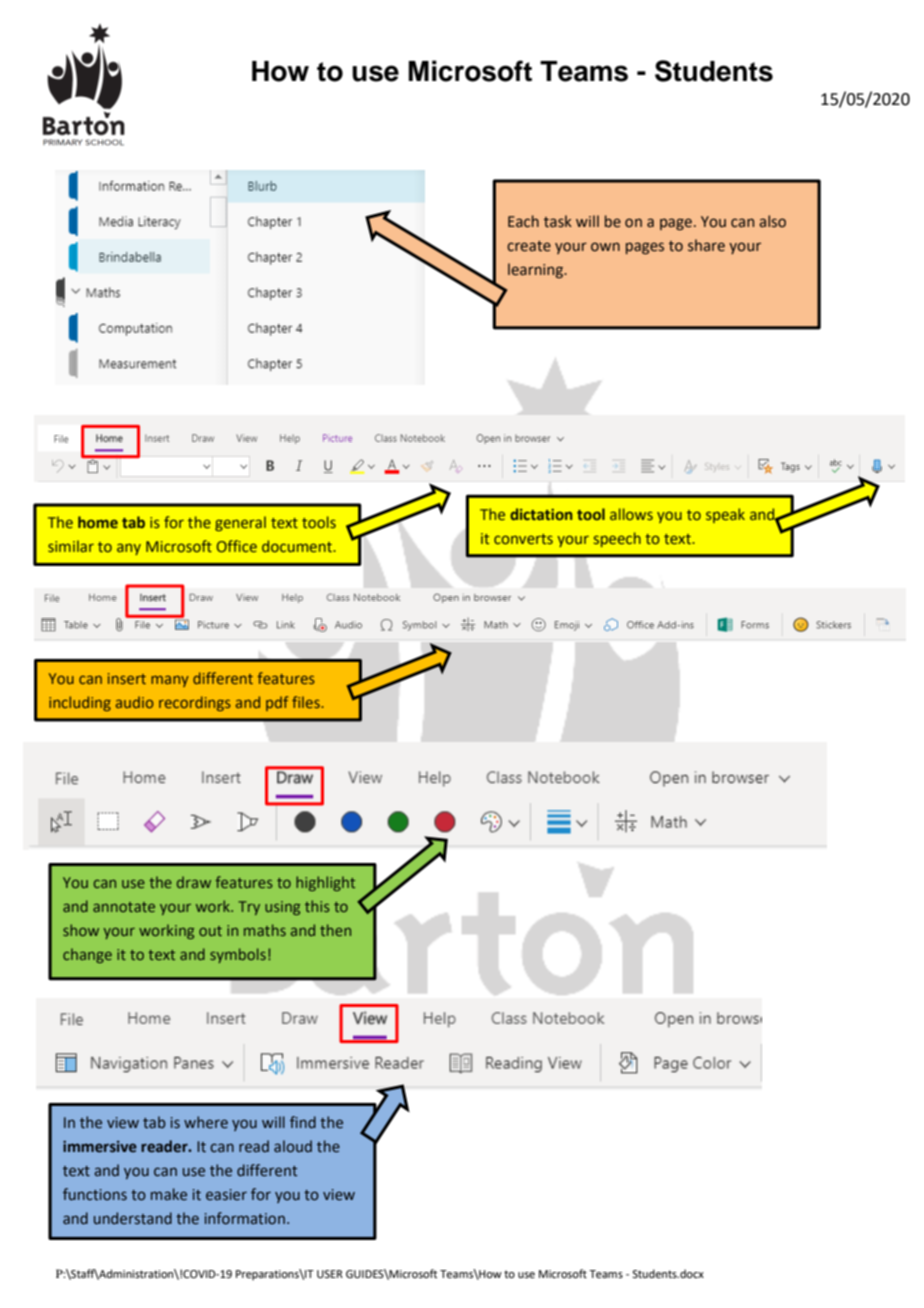  I want to click on share, so click(706, 245).
